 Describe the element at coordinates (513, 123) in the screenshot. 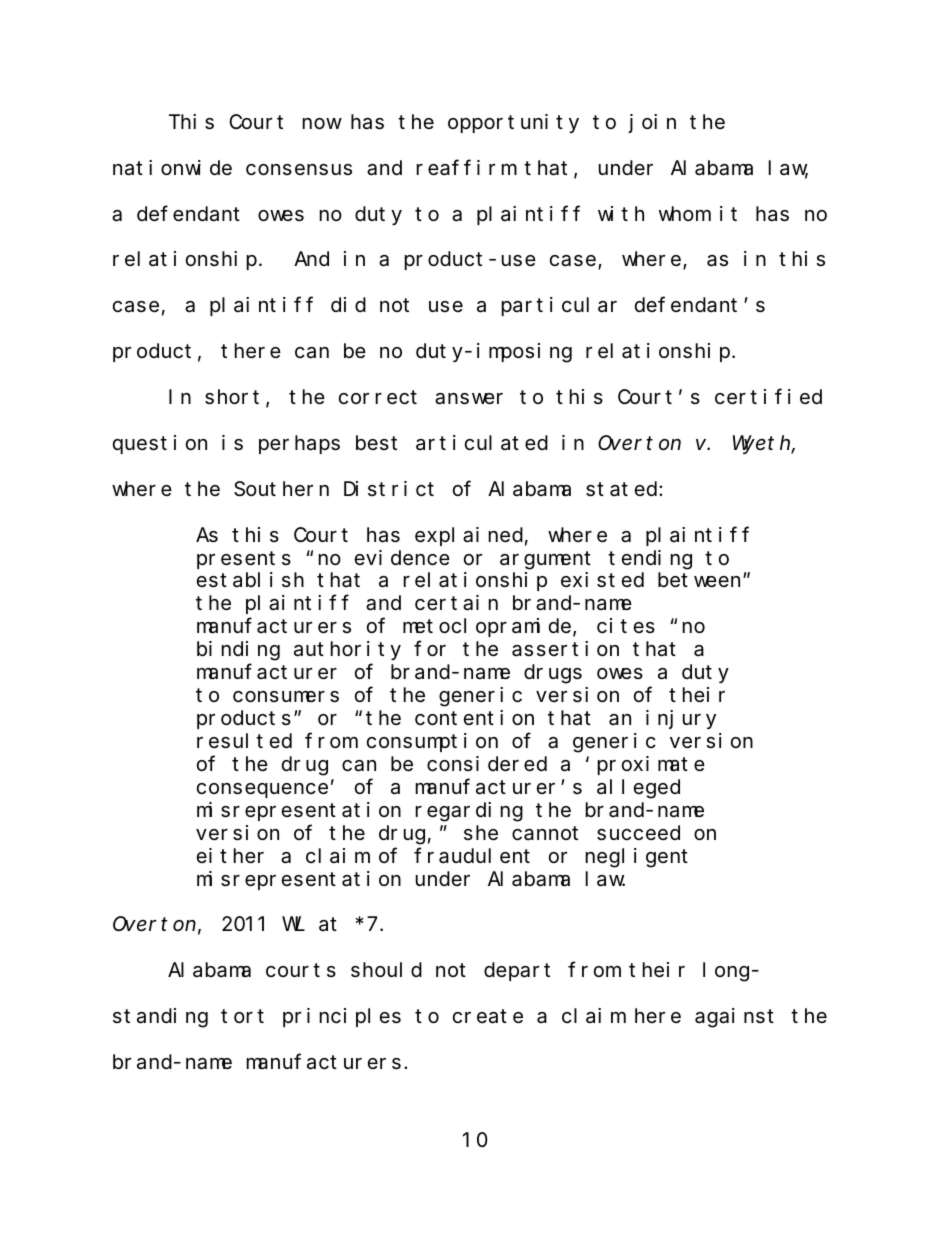

I see `opportunity` at that location.
